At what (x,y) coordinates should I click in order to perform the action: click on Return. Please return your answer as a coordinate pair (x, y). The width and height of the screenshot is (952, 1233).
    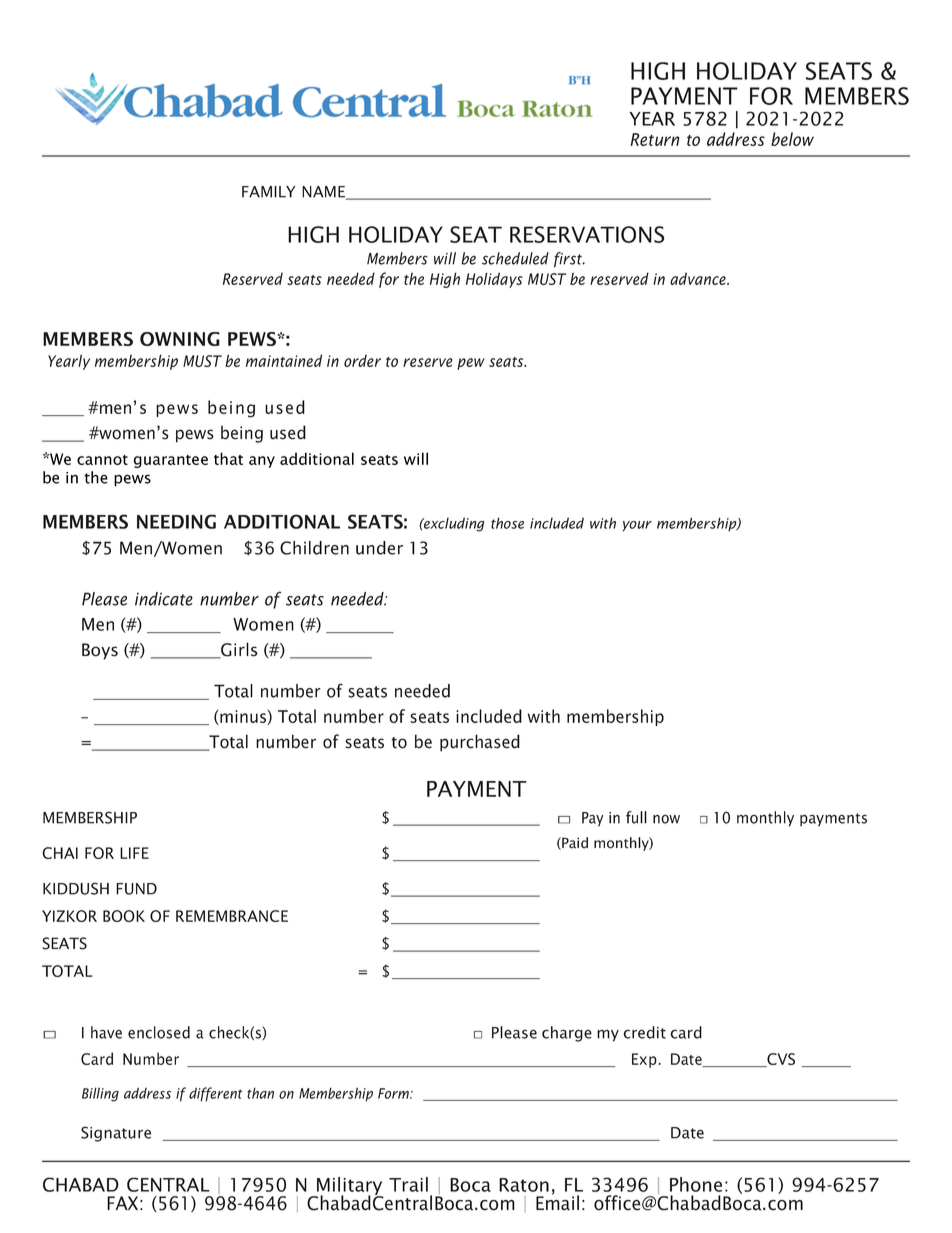
    Looking at the image, I should click on (655, 139).
